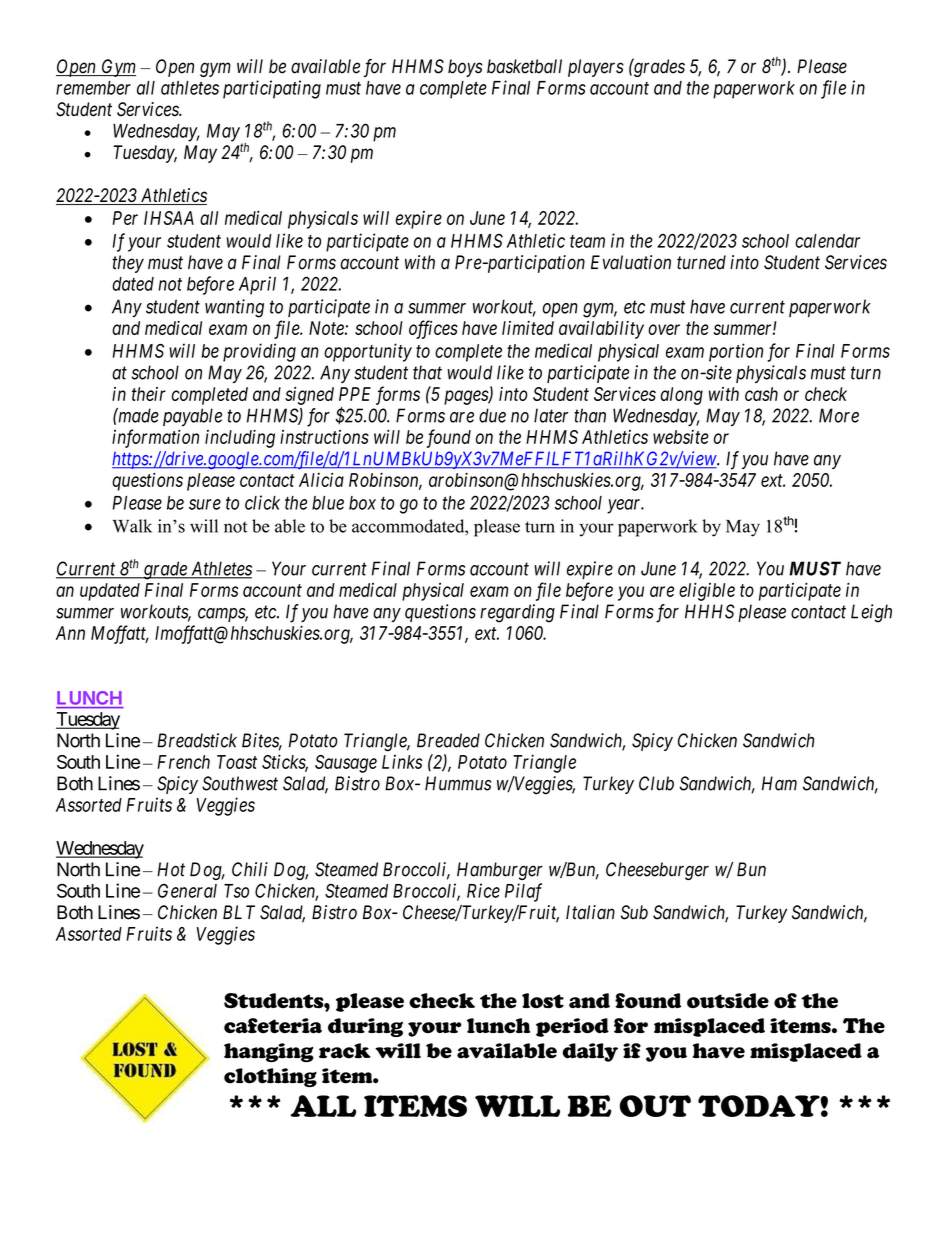 This screenshot has width=952, height=1233. I want to click on remember, so click(93, 88).
